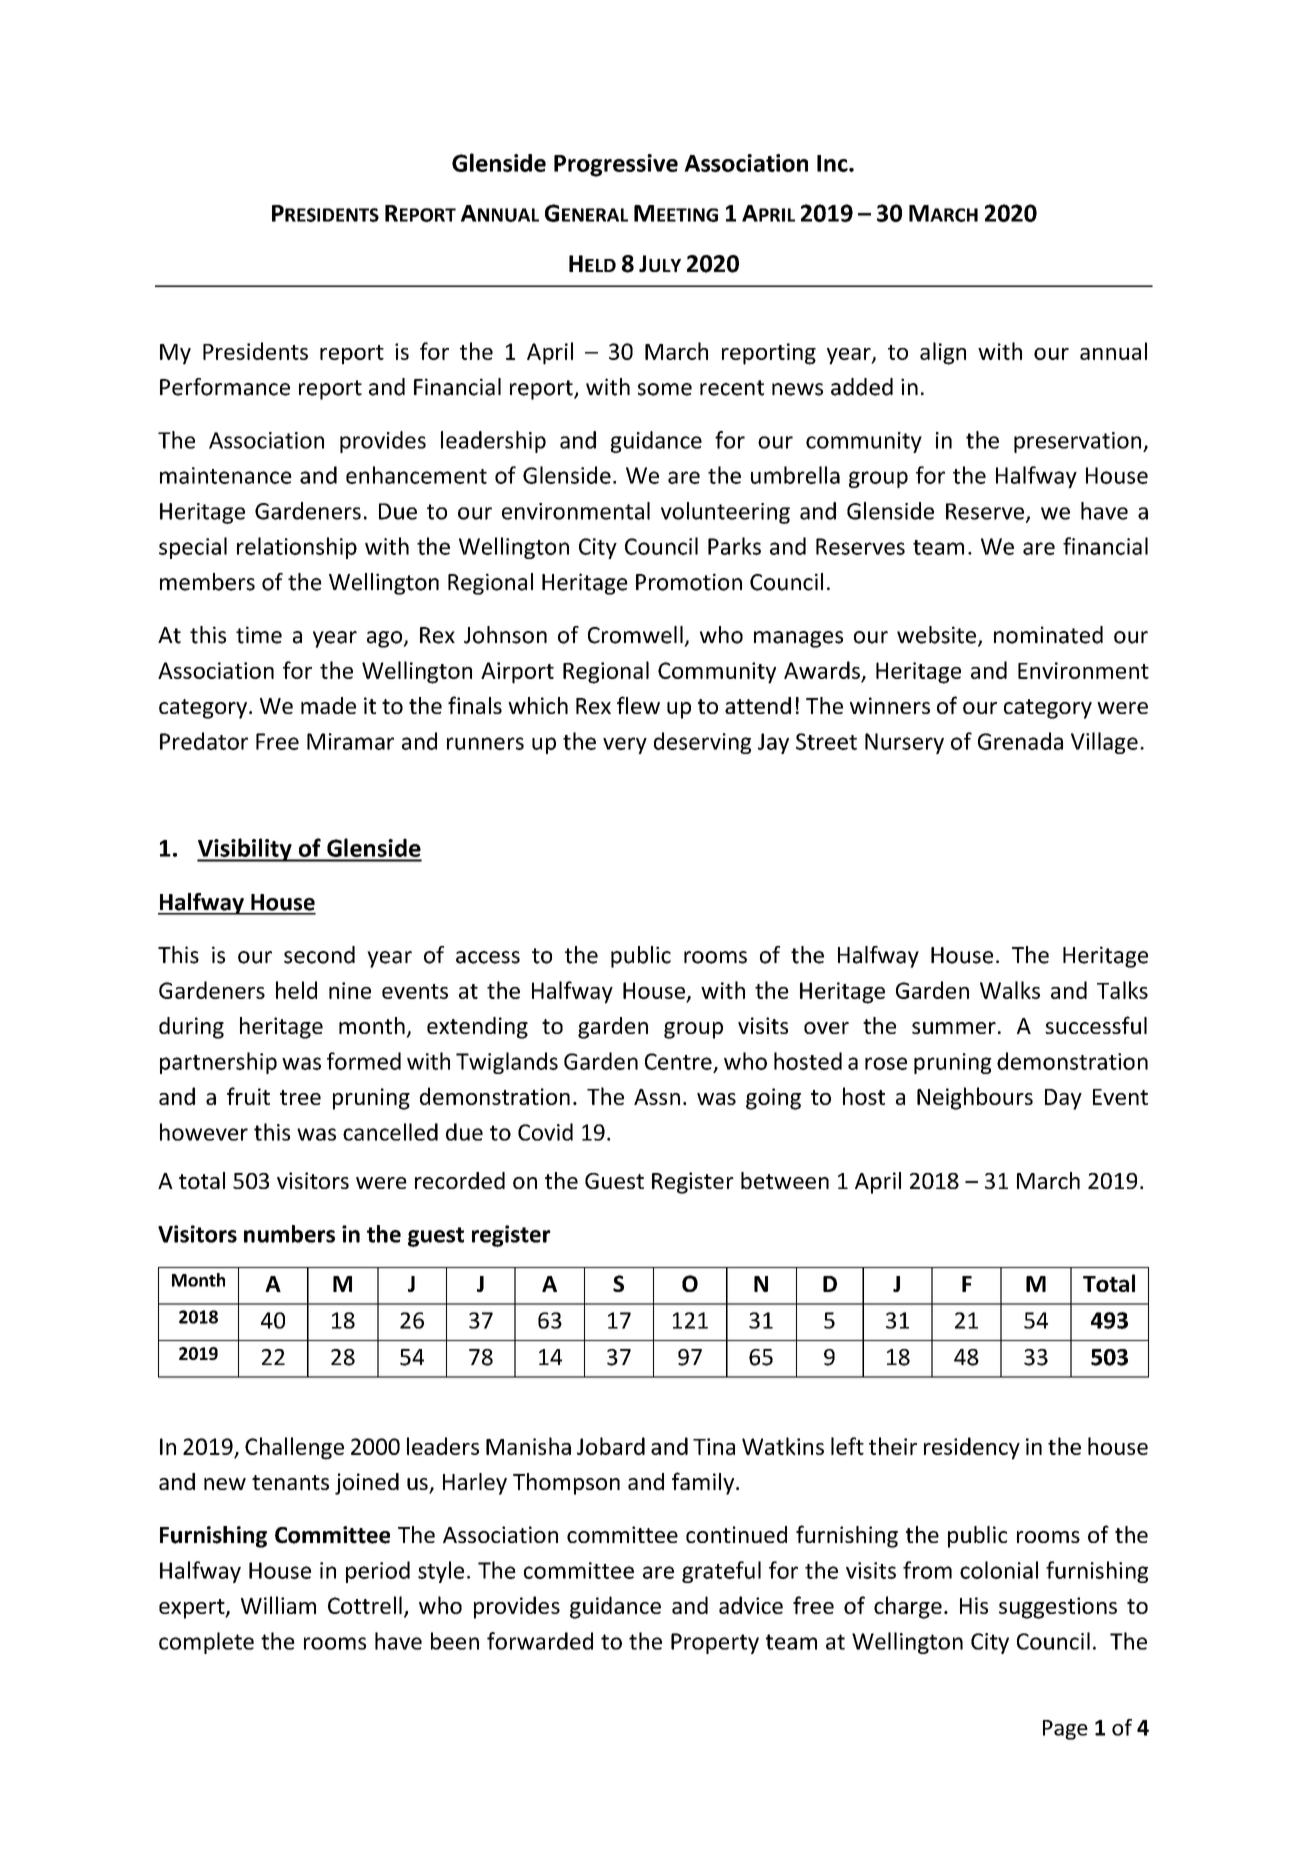  I want to click on relationship, so click(297, 548).
